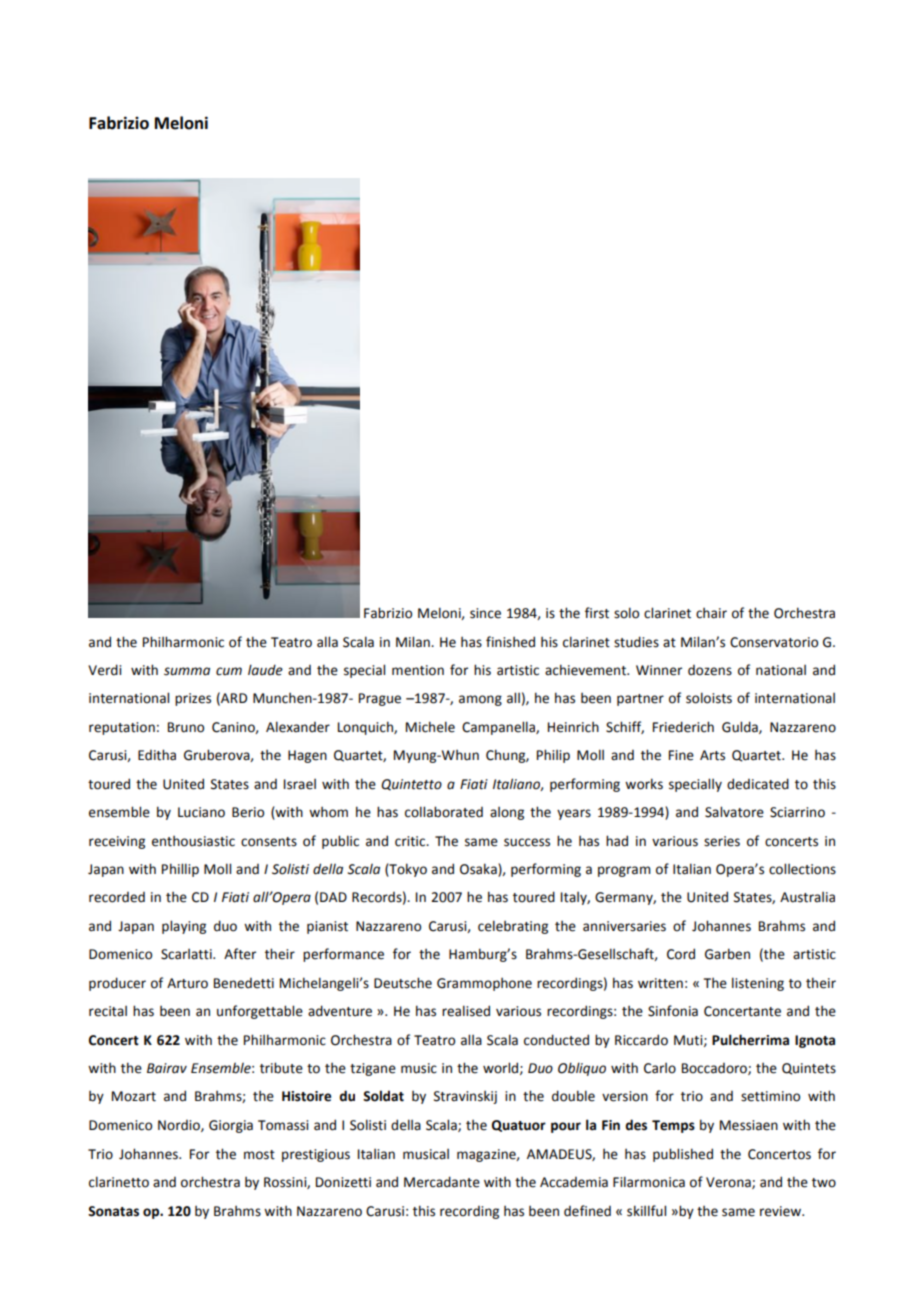 The image size is (924, 1308). I want to click on After, so click(240, 954).
